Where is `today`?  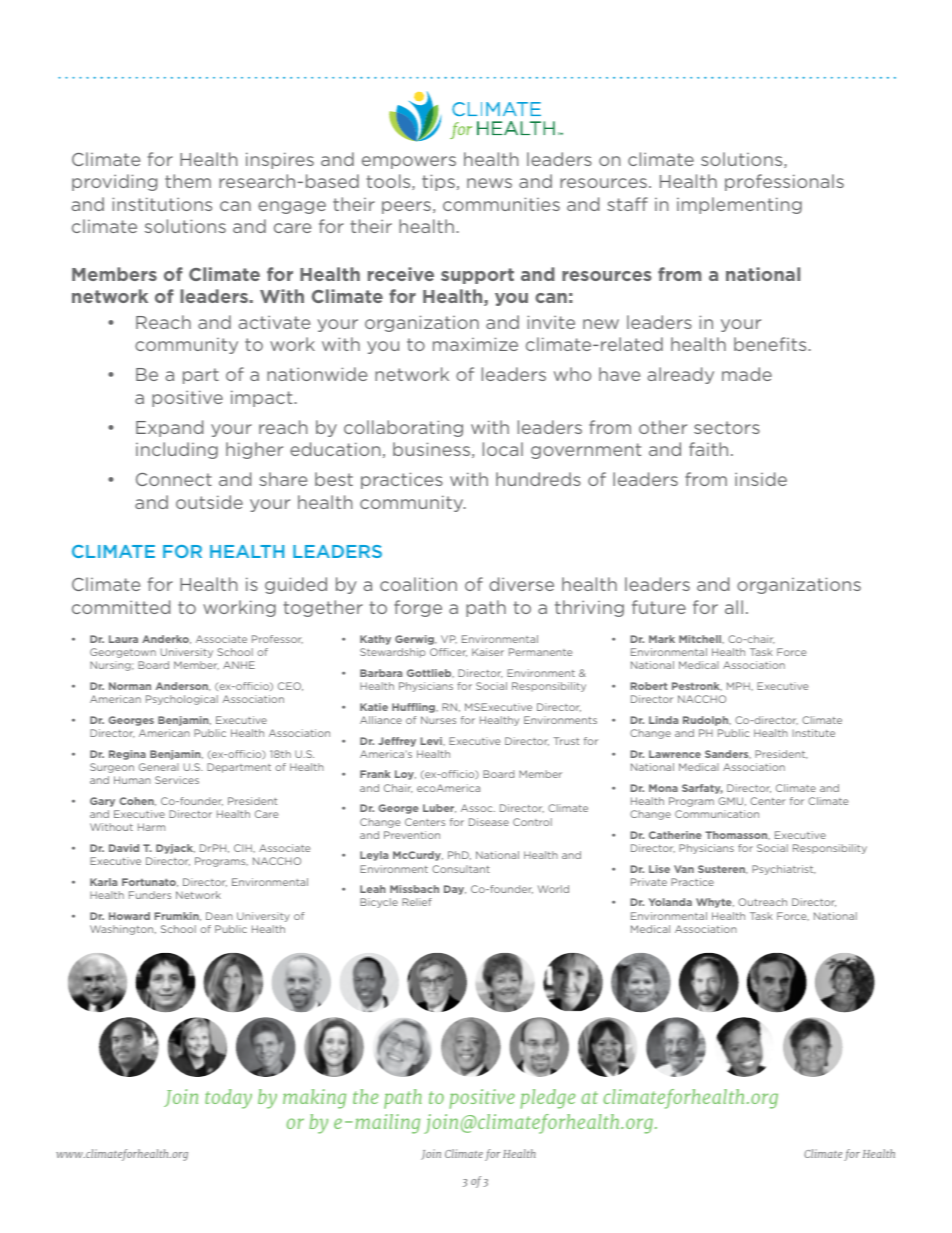 today is located at coordinates (228, 1099).
